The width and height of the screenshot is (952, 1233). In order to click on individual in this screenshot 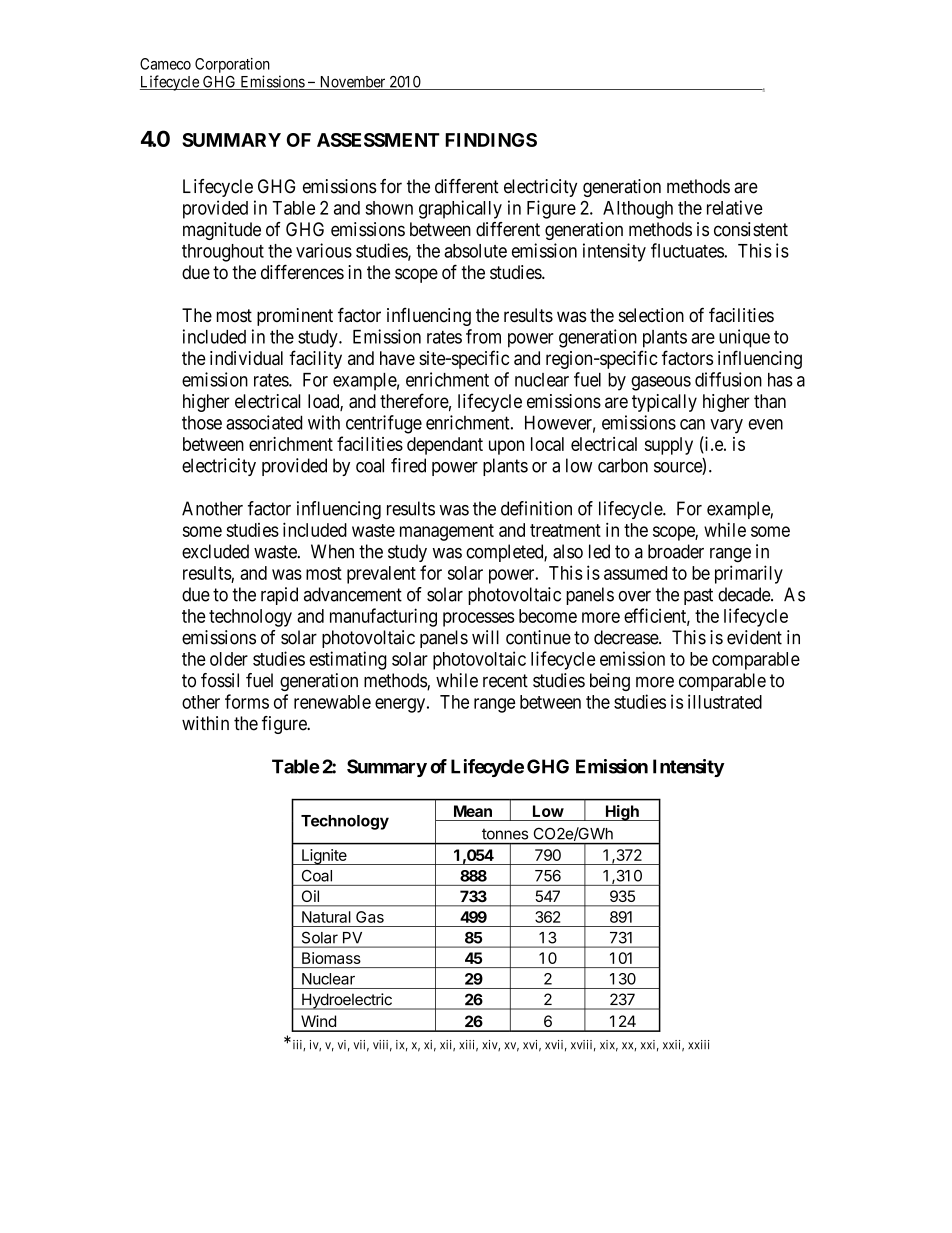, I will do `click(246, 358)`.
